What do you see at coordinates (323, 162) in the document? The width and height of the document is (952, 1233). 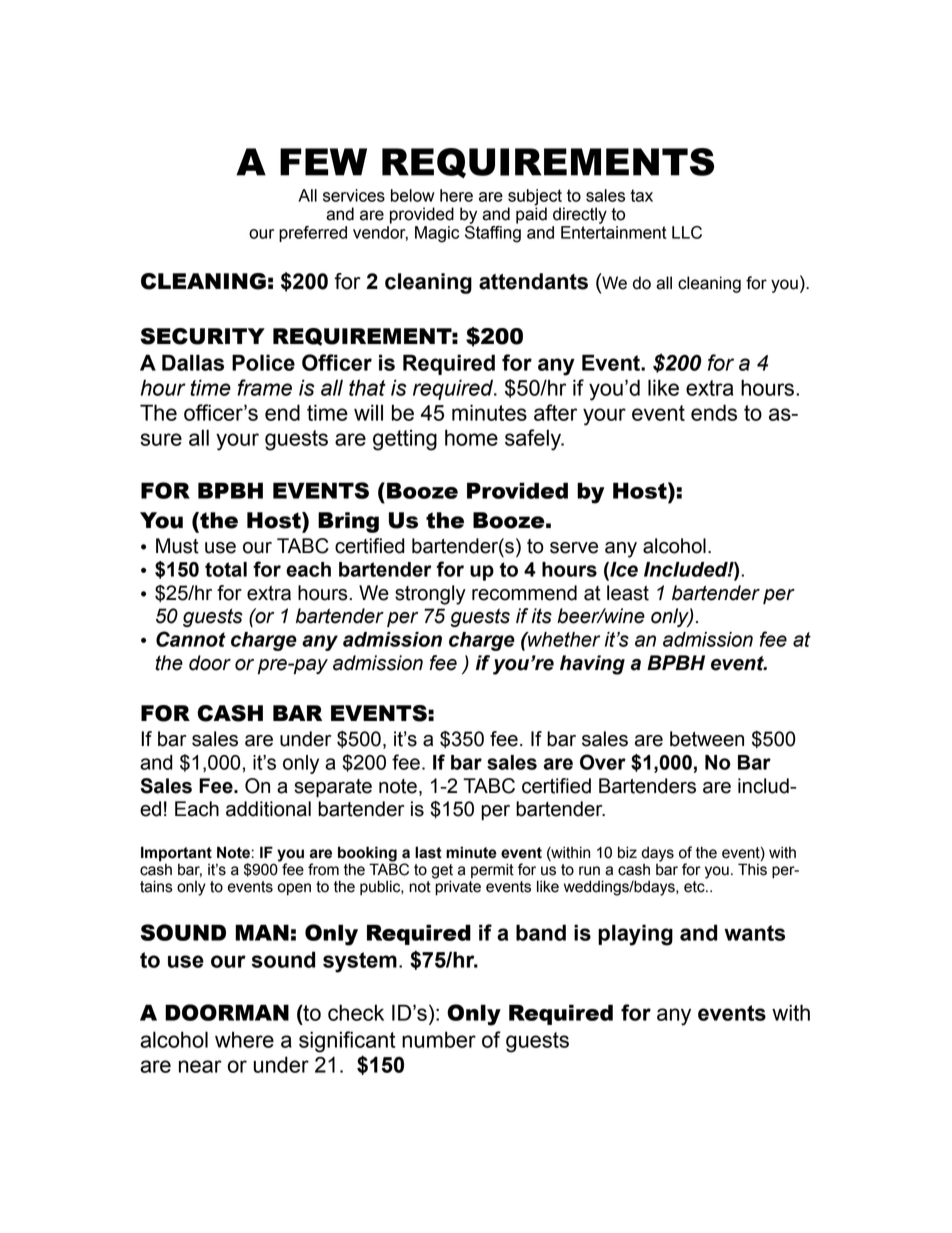 I see `FEW` at bounding box center [323, 162].
